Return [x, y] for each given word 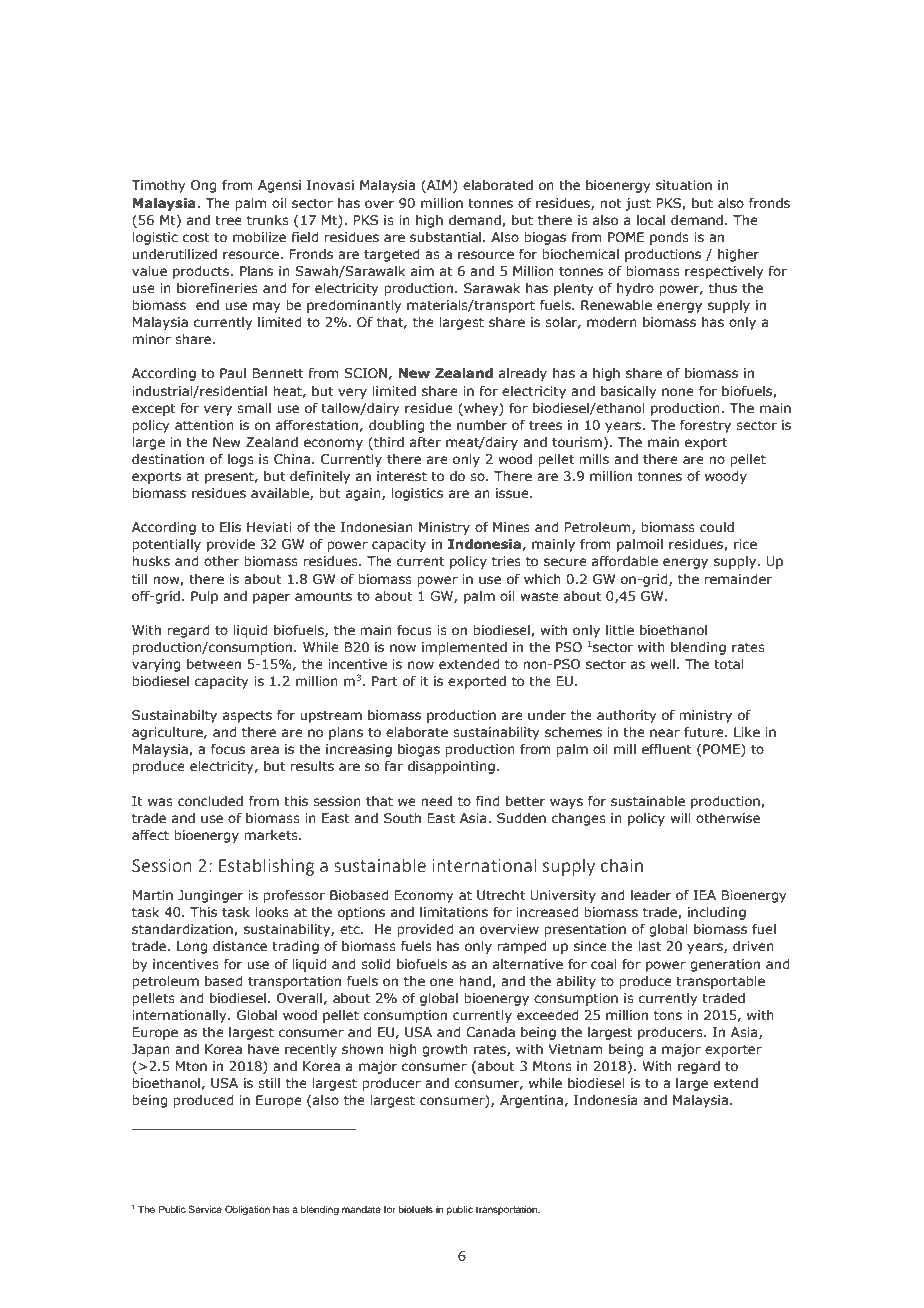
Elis [230, 527]
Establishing [266, 867]
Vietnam [575, 1049]
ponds [669, 238]
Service [205, 1209]
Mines [511, 527]
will [680, 818]
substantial [447, 237]
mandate [361, 1209]
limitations [454, 912]
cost [196, 237]
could [717, 527]
